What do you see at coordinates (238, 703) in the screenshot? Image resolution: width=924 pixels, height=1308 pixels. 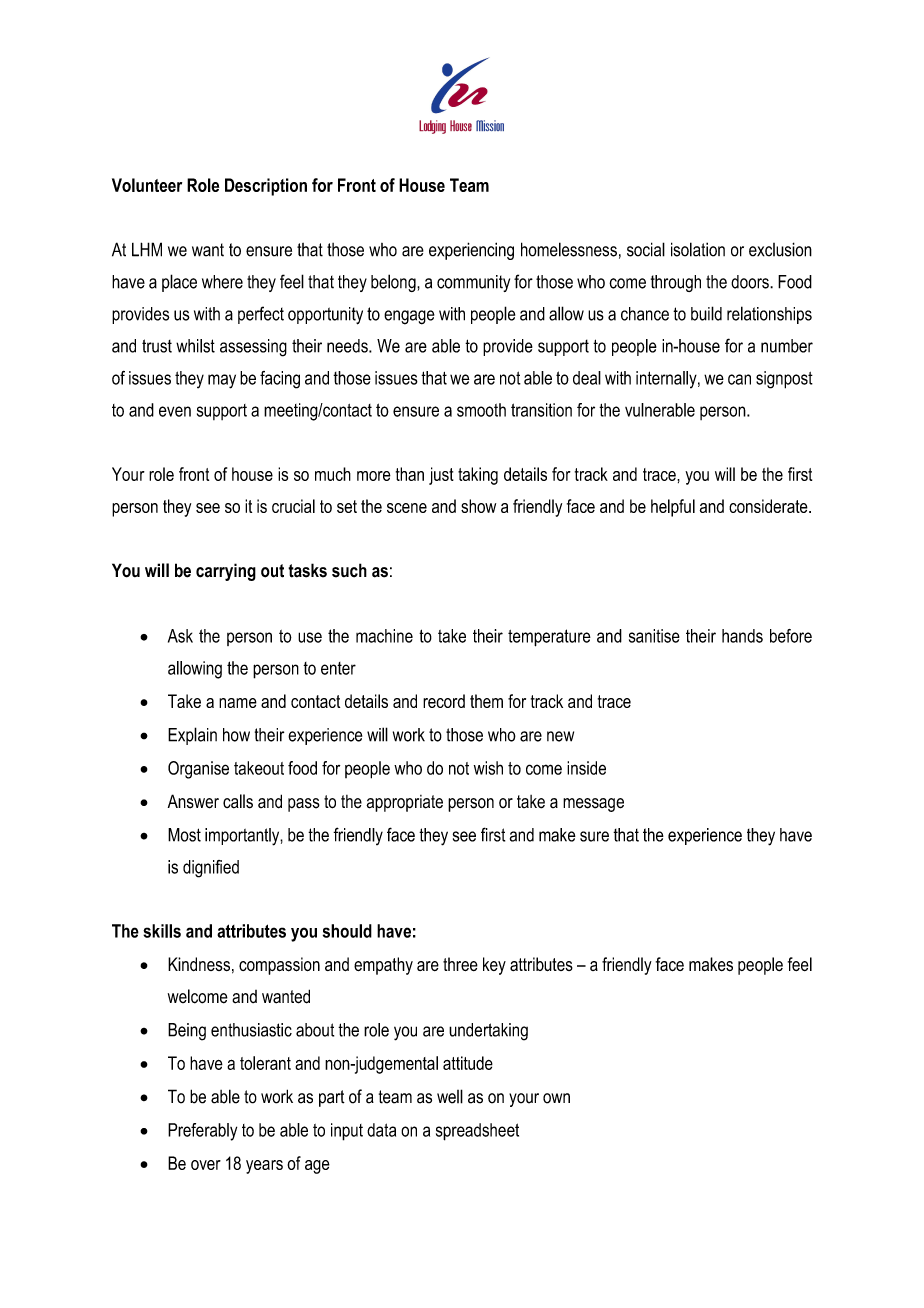 I see `name` at bounding box center [238, 703].
